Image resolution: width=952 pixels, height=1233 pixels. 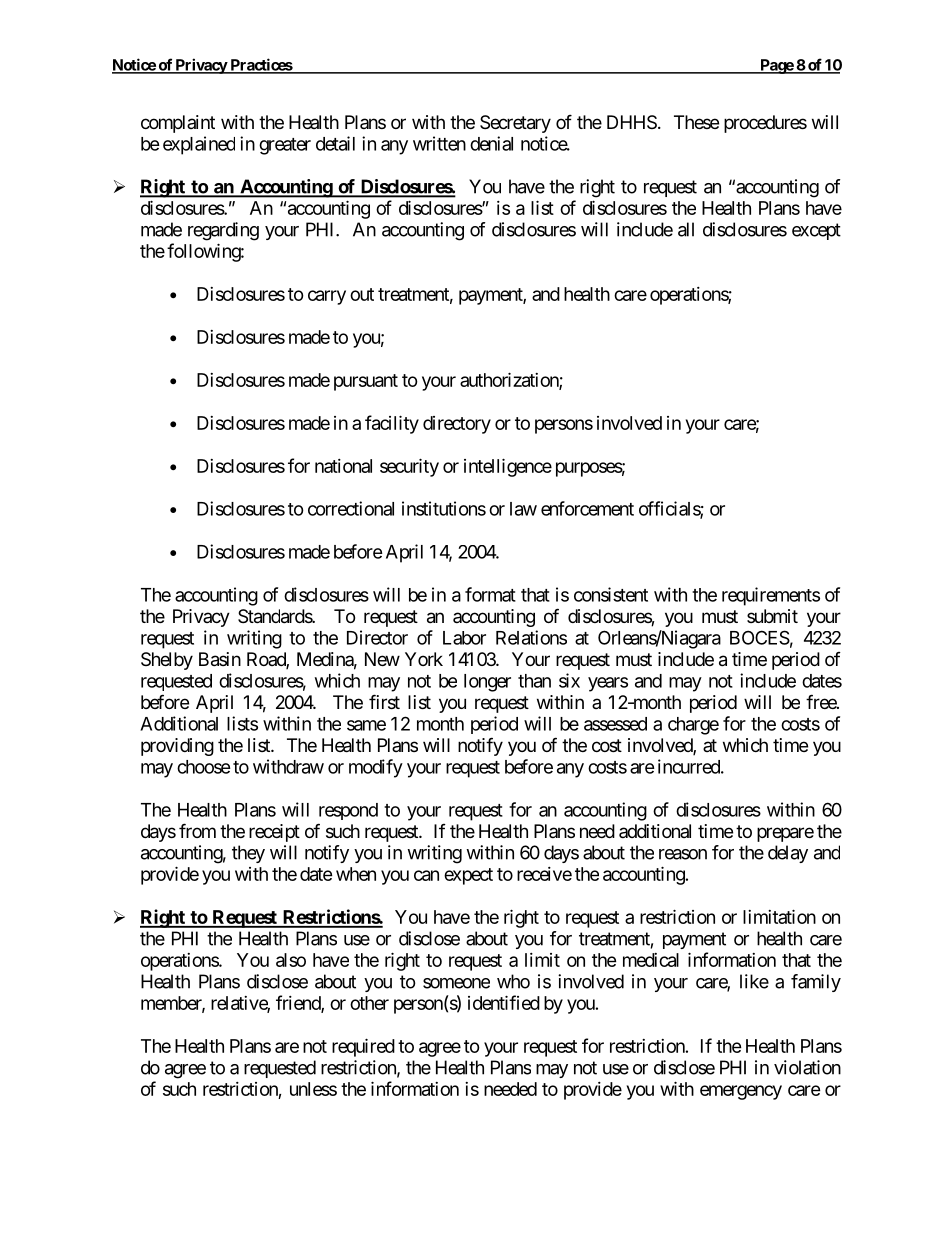 What do you see at coordinates (299, 1003) in the screenshot?
I see `friend` at bounding box center [299, 1003].
